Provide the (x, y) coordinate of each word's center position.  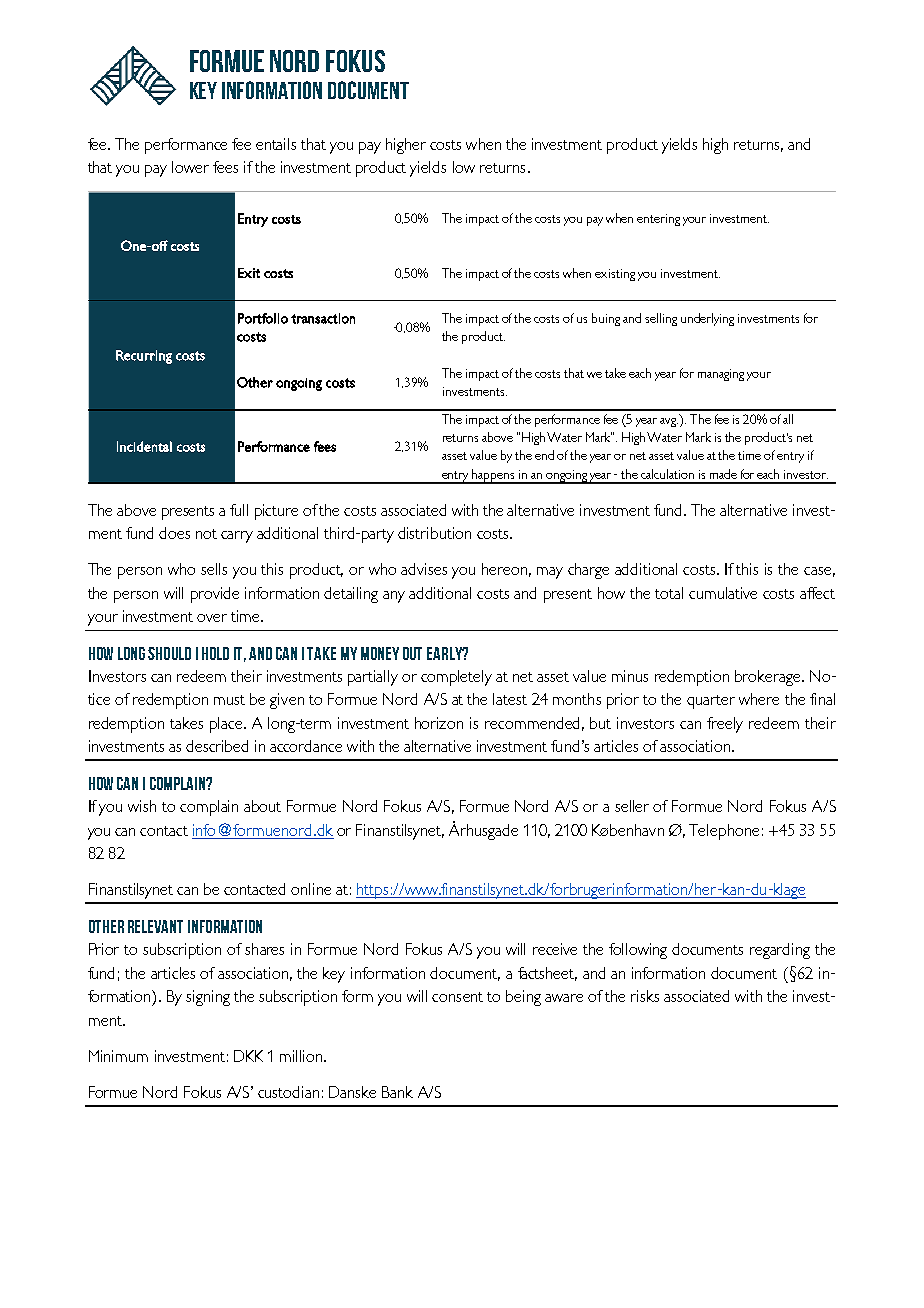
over (212, 618)
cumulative (723, 593)
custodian (288, 1092)
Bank (397, 1092)
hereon (506, 570)
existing (615, 275)
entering (658, 220)
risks (645, 996)
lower (190, 167)
